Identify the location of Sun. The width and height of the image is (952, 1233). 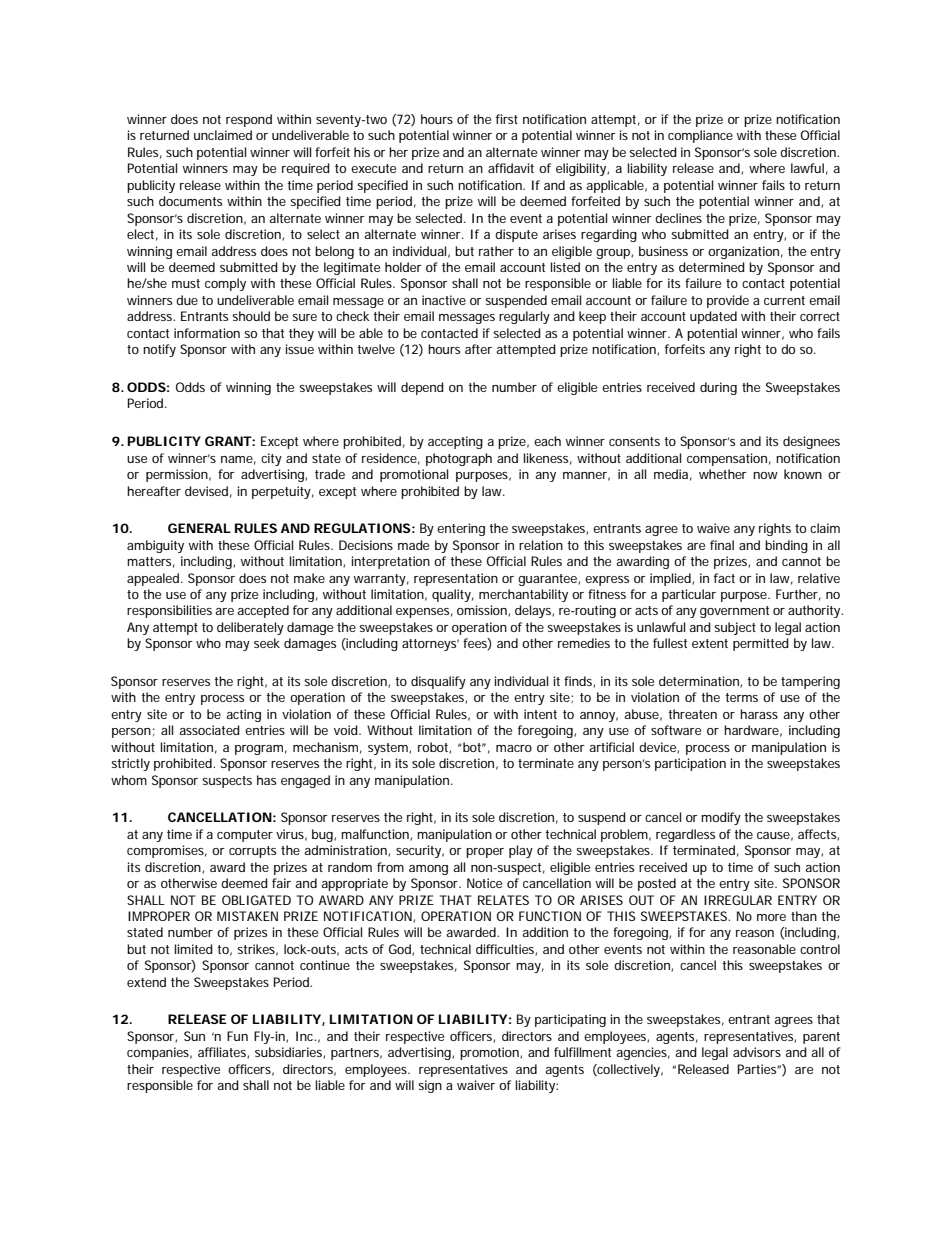
(194, 1036).
